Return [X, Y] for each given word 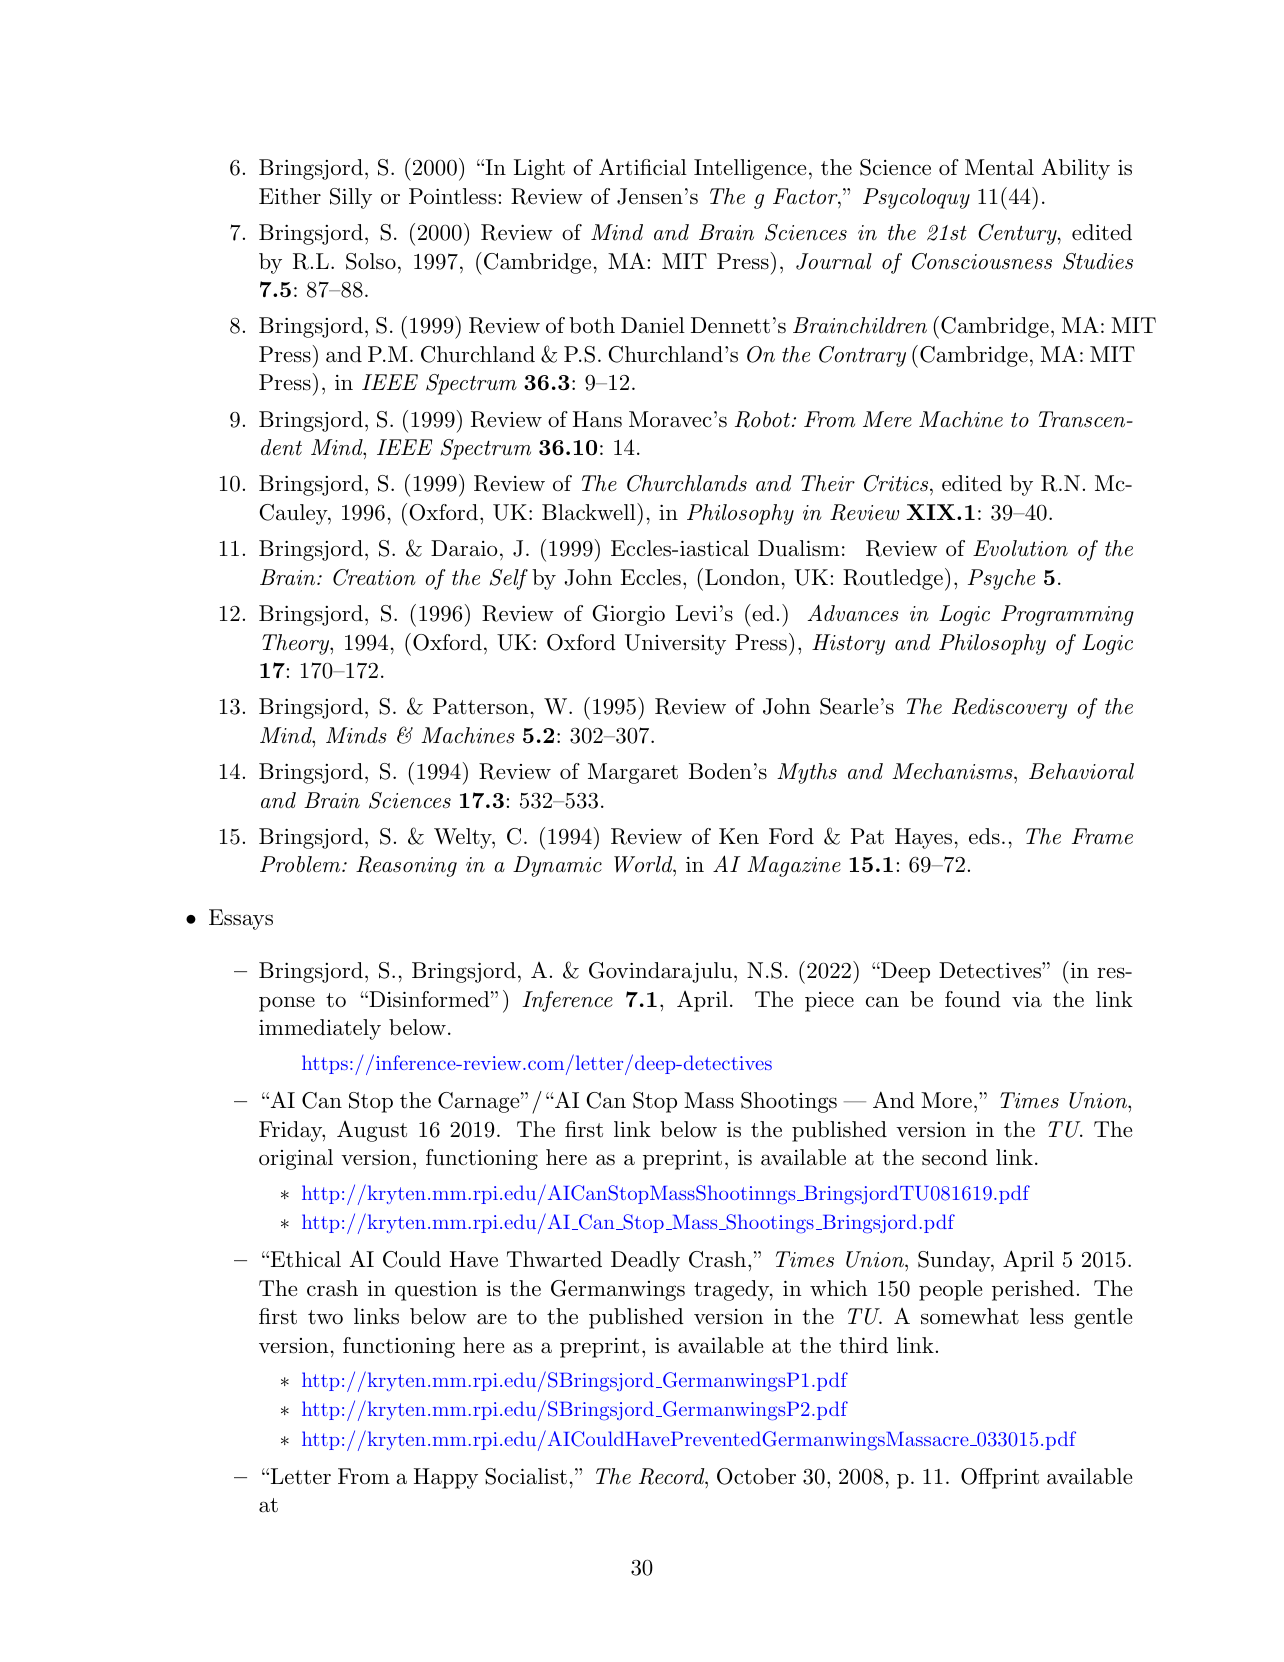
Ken [739, 836]
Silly [351, 198]
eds [984, 836]
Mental [999, 167]
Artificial [643, 167]
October [756, 1476]
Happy [446, 1478]
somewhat [970, 1316]
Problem [301, 864]
